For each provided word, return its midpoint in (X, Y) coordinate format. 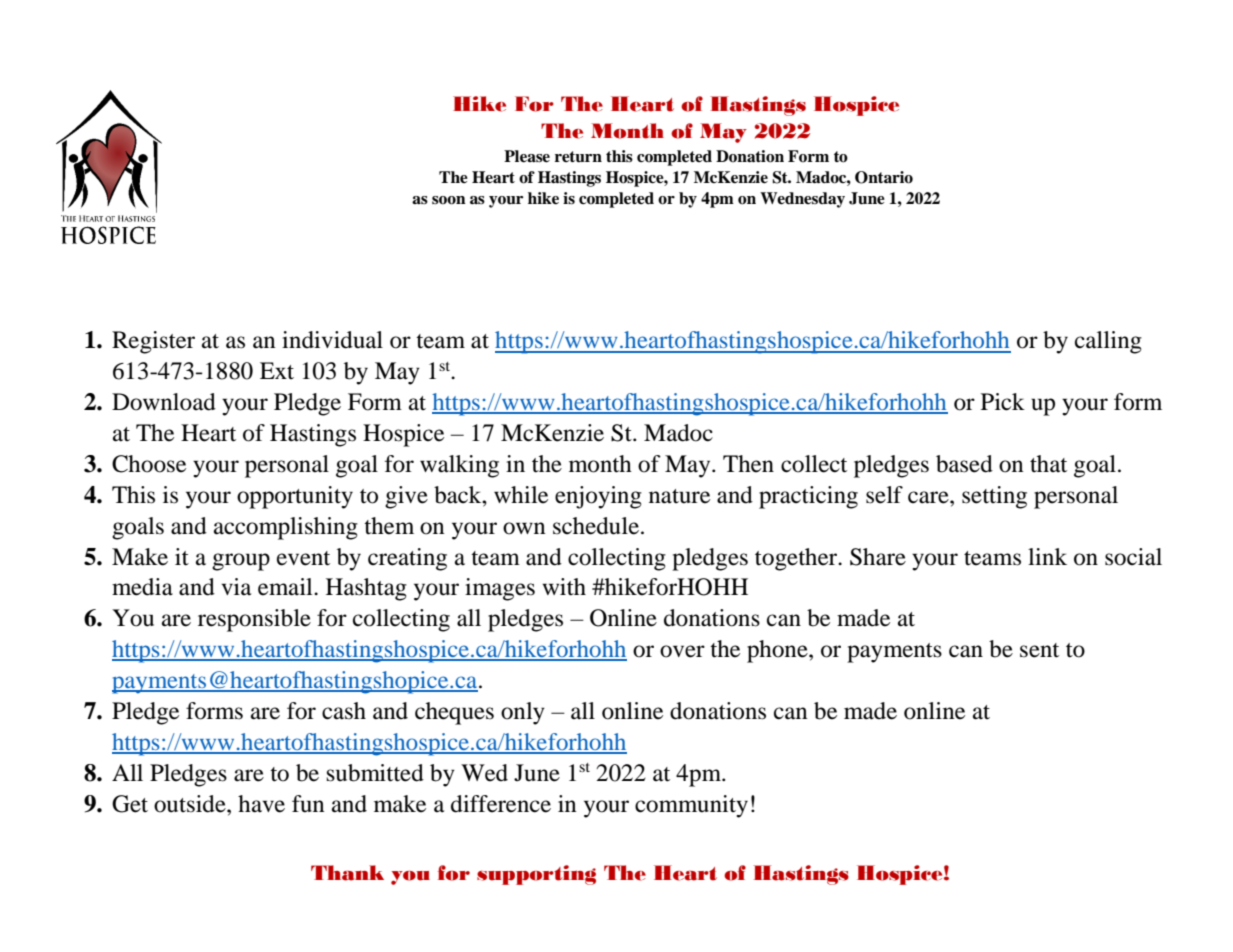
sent (1039, 650)
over (682, 651)
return (578, 157)
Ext (277, 370)
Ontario (884, 177)
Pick (1003, 402)
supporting (536, 875)
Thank (347, 873)
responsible (254, 620)
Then (748, 464)
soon (449, 200)
